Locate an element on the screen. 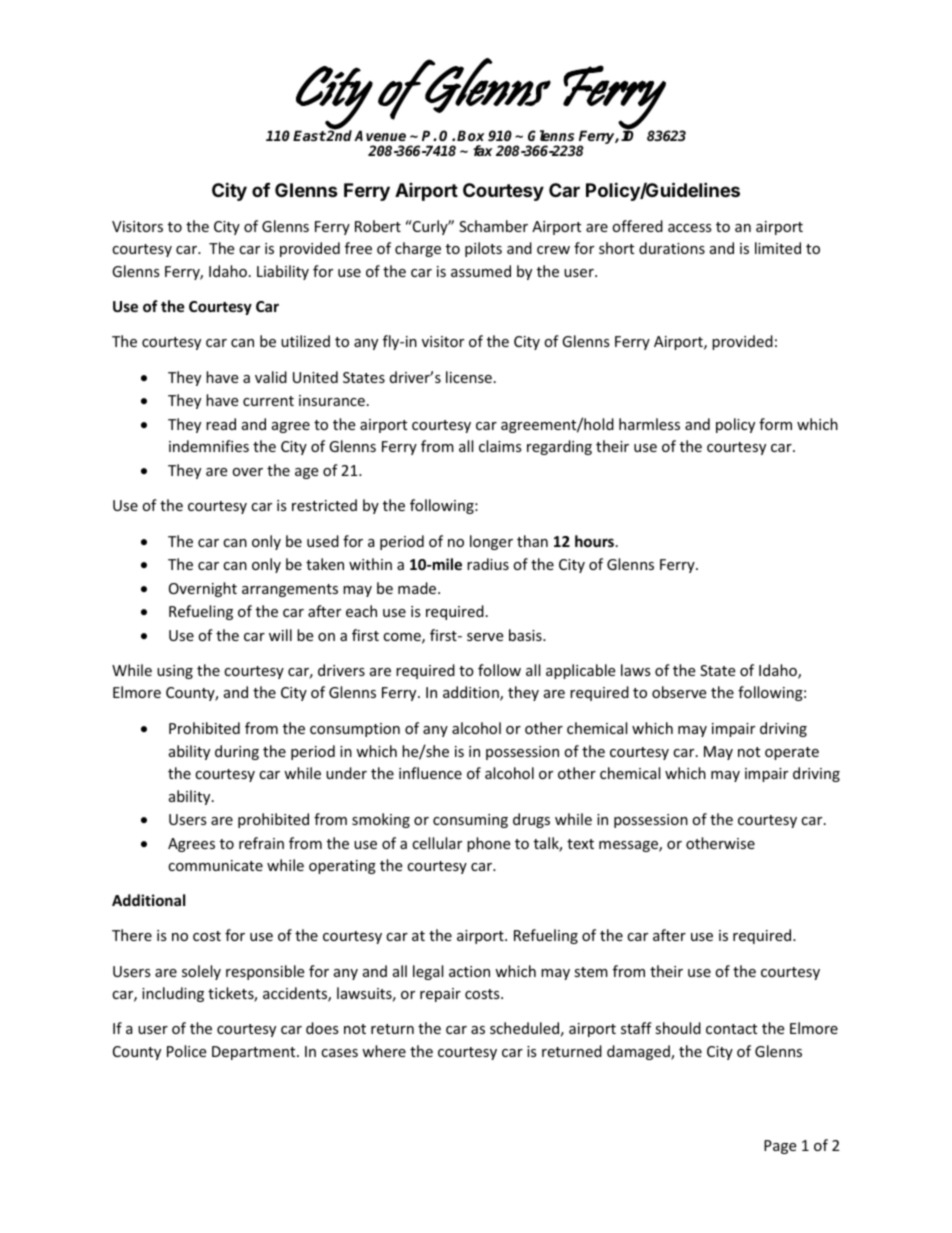 This screenshot has width=952, height=1233. license is located at coordinates (469, 377).
